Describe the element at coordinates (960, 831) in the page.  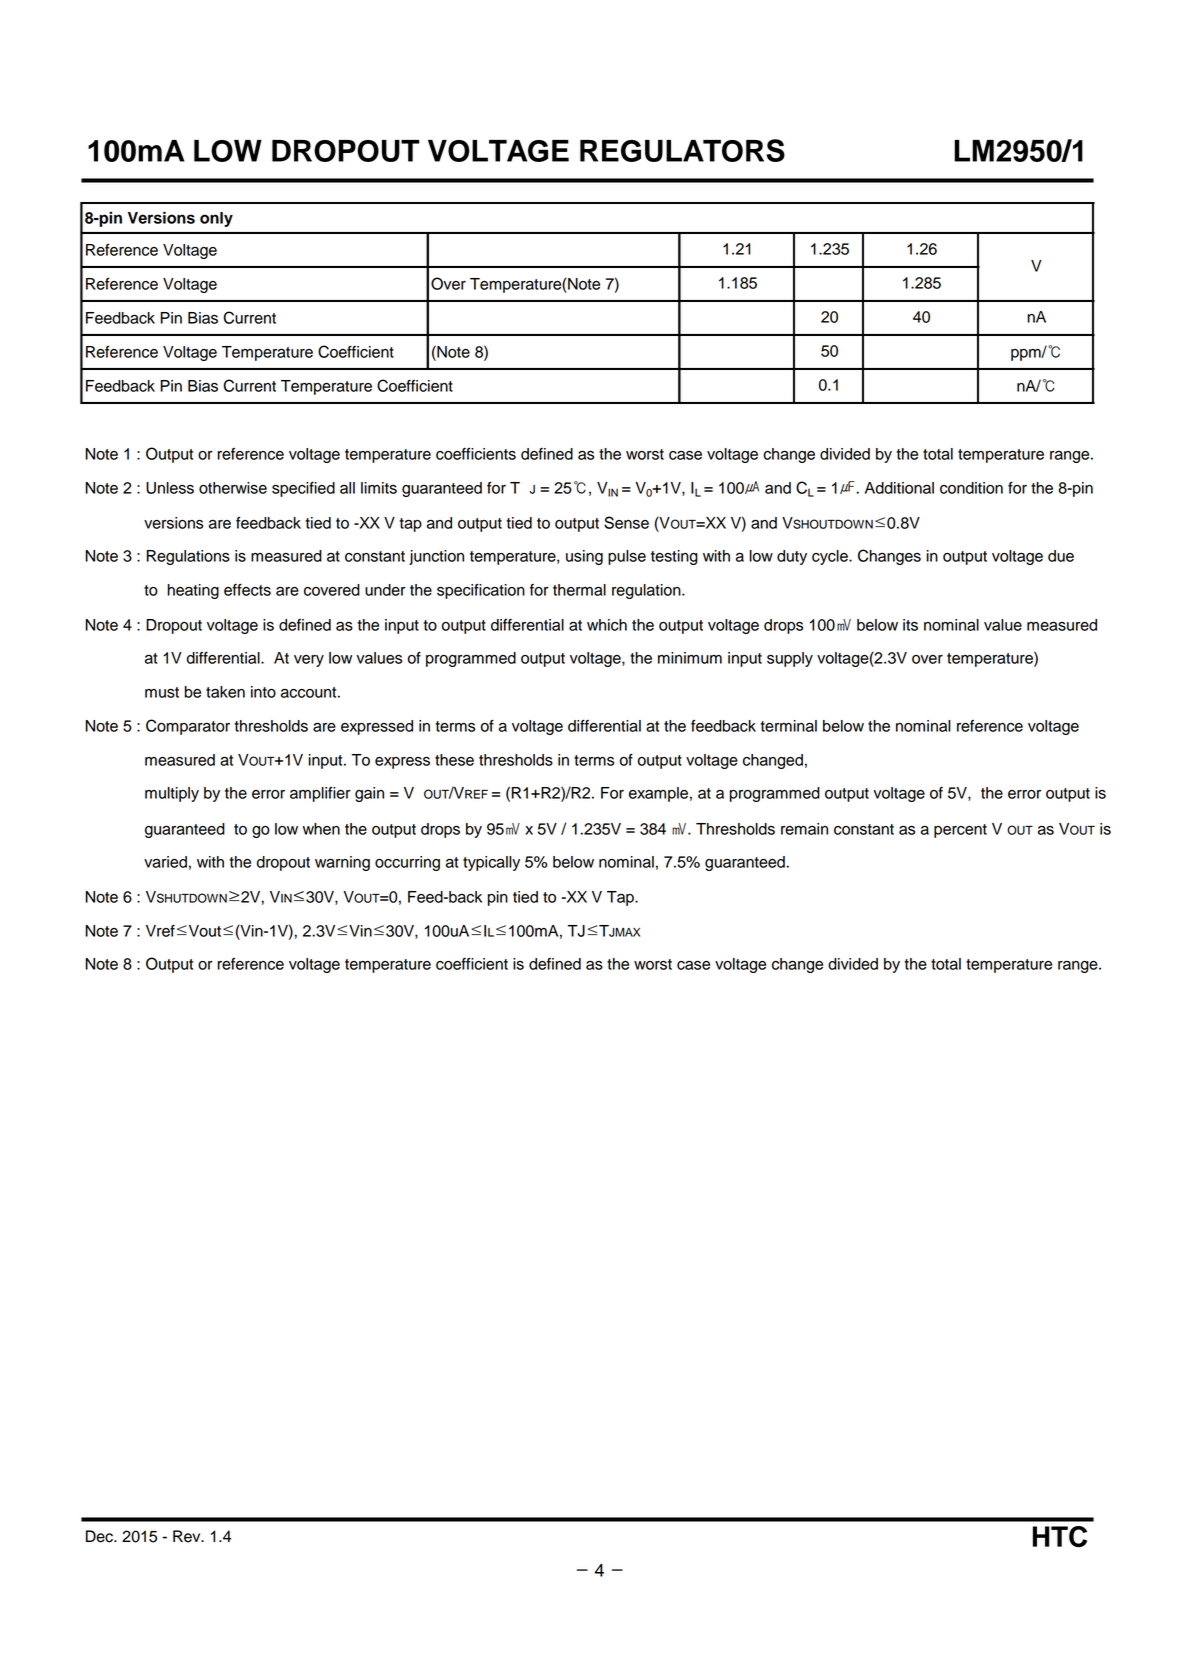
I see `percent` at that location.
